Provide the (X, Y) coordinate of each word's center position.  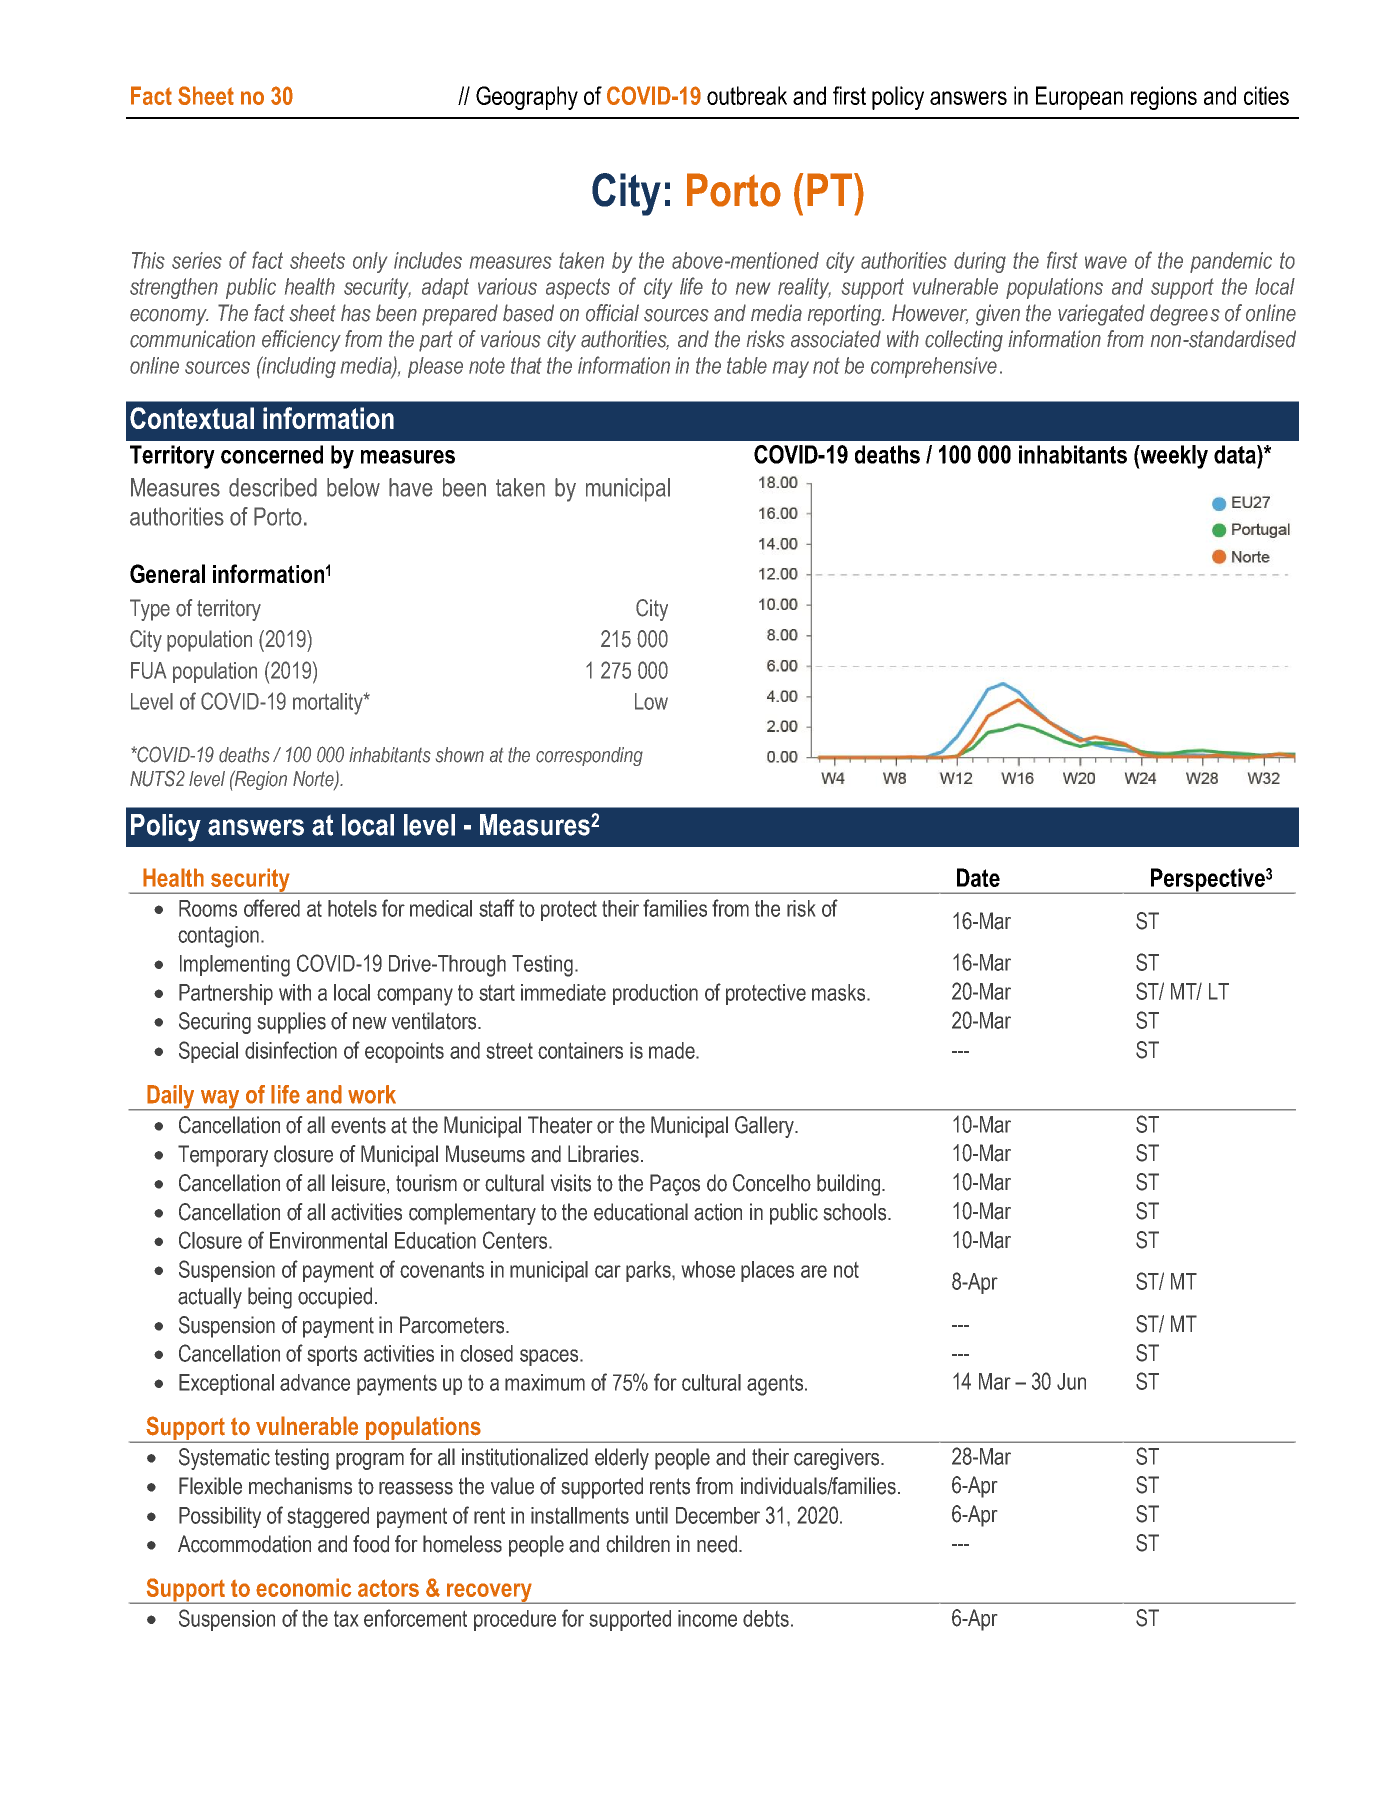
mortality (329, 704)
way (220, 1100)
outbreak (747, 95)
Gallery (765, 1127)
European (1079, 98)
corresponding (589, 756)
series (197, 260)
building (850, 1185)
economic (303, 1587)
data (1236, 454)
